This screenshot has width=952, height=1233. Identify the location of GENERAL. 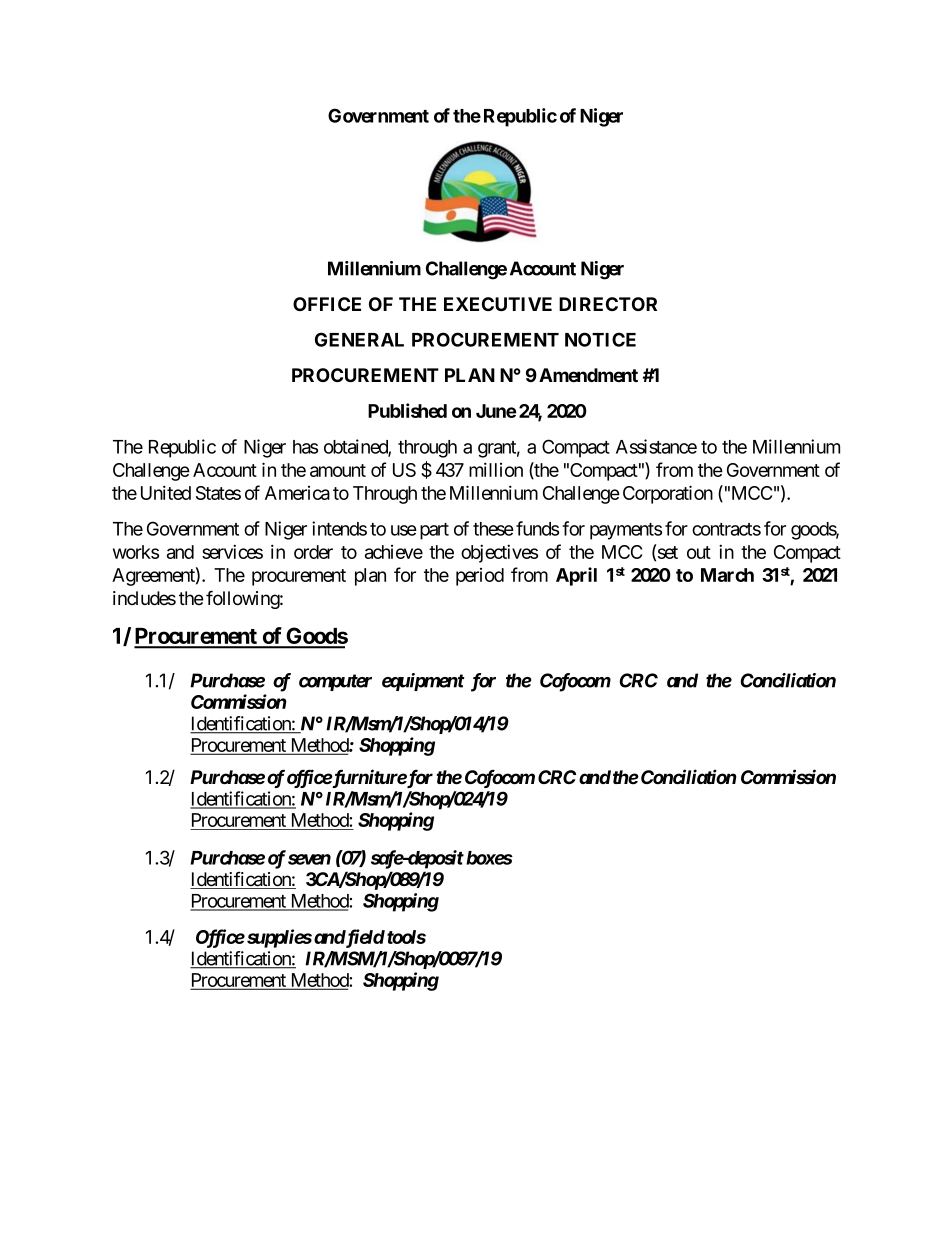
(359, 339).
